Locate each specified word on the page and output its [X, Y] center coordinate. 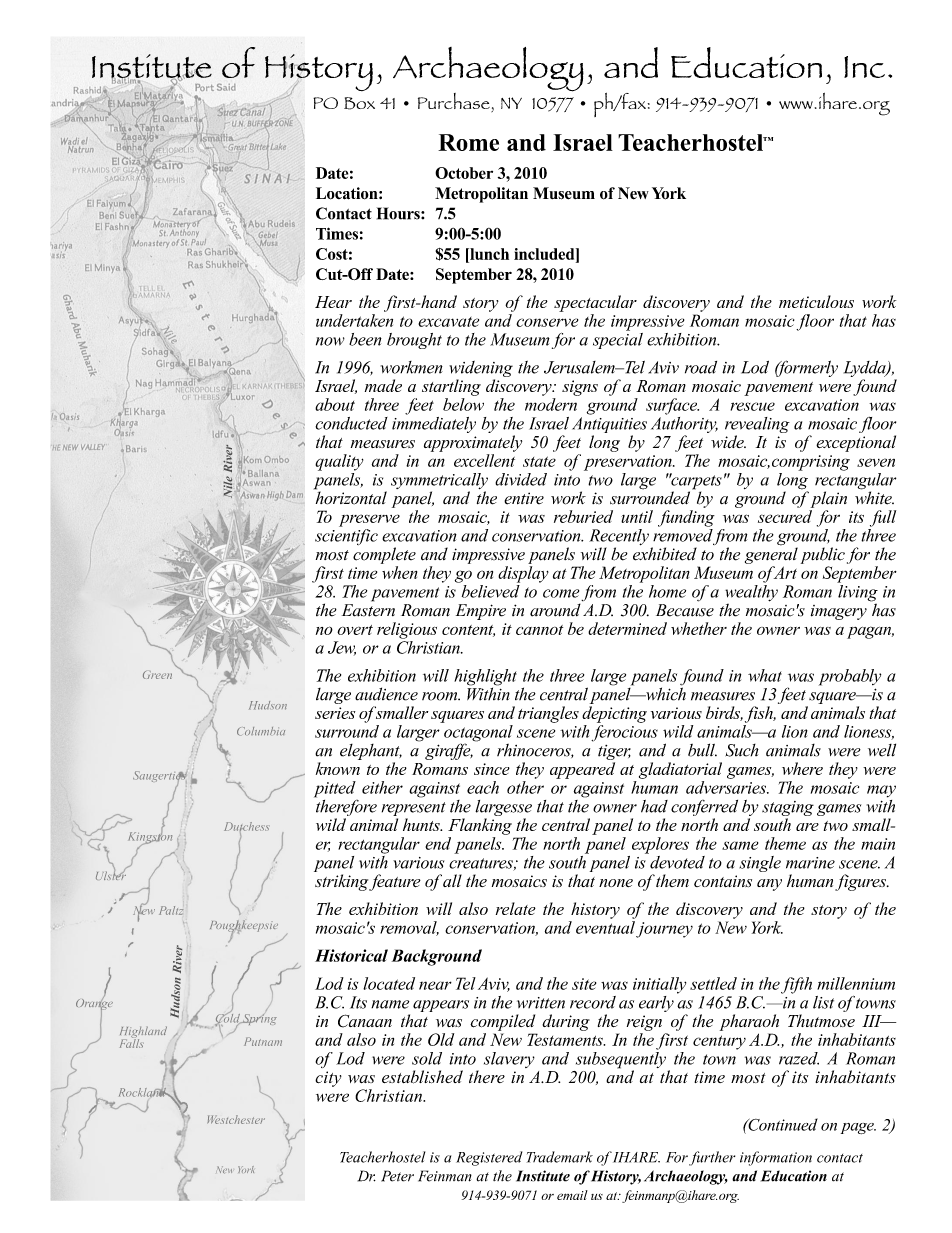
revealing [757, 426]
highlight [485, 678]
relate [516, 908]
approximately [473, 443]
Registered [489, 1158]
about [335, 404]
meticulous [816, 301]
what [765, 675]
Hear [333, 302]
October [464, 173]
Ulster [111, 874]
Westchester [236, 1119]
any [769, 885]
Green [157, 675]
